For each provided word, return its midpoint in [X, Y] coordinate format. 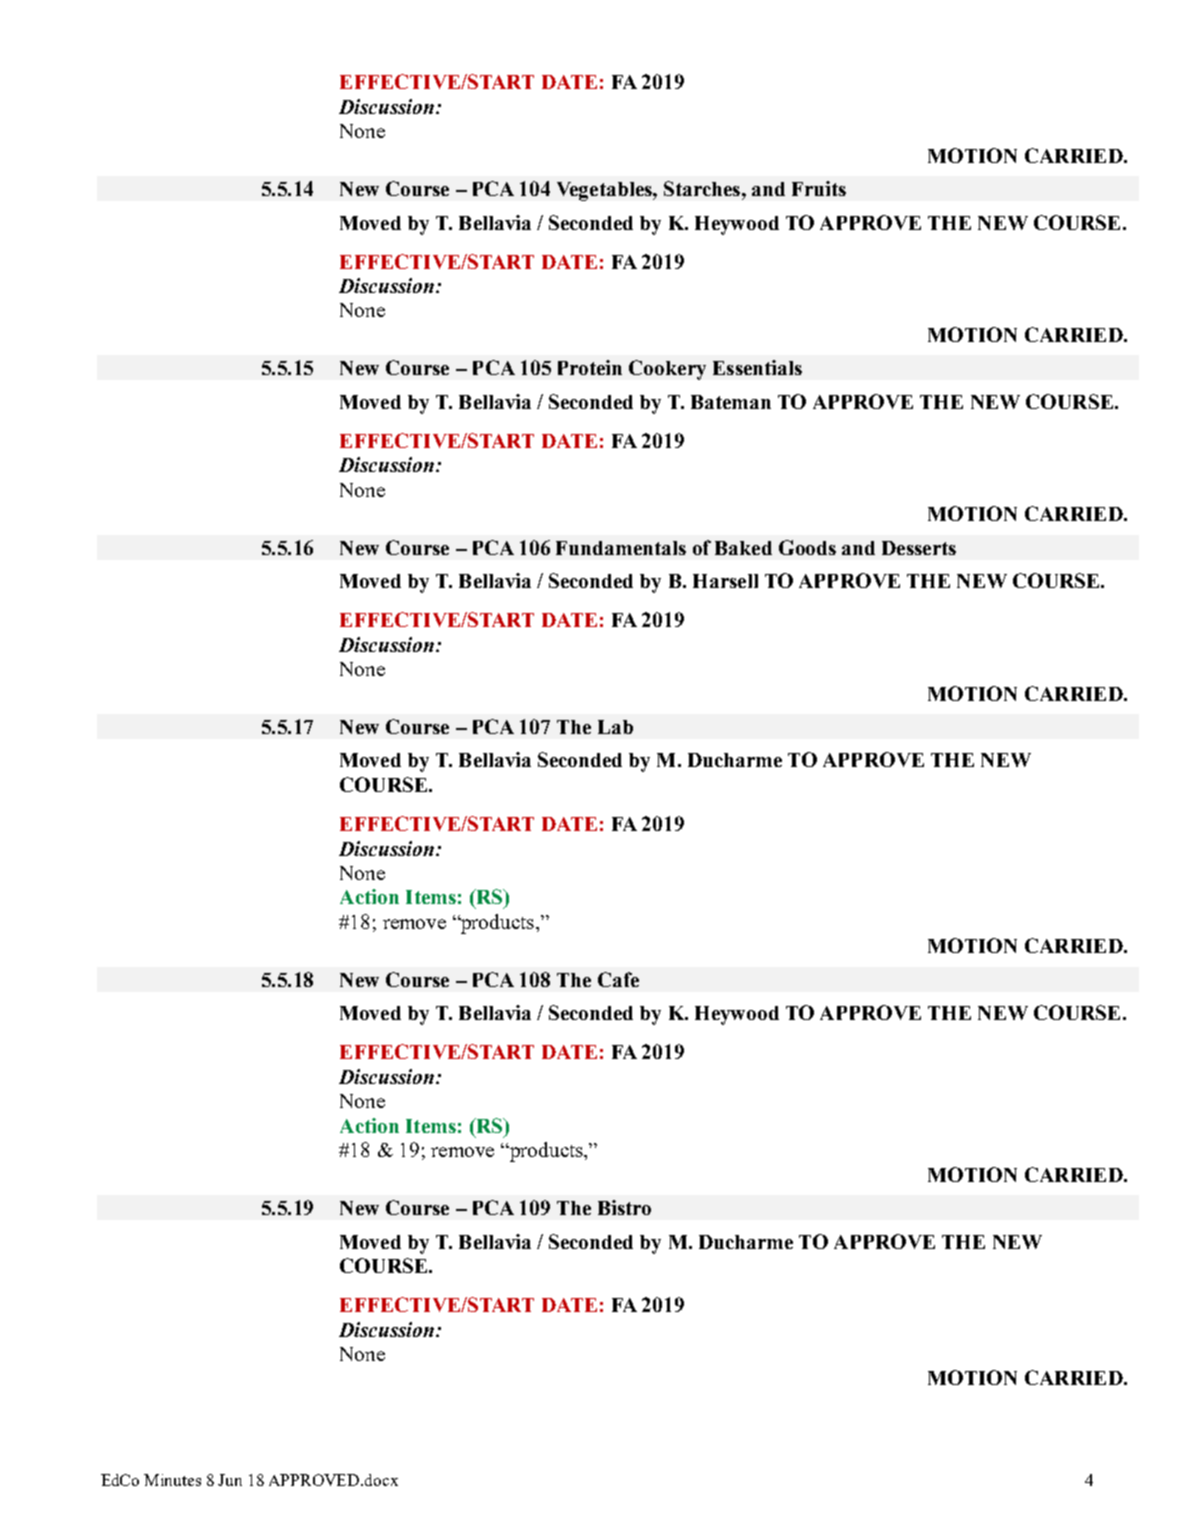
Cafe [618, 979]
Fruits [819, 188]
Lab [615, 727]
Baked [743, 548]
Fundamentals [621, 548]
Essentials [757, 367]
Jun [230, 1480]
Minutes [172, 1480]
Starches [702, 188]
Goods [807, 547]
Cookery [667, 370]
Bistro [624, 1207]
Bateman [731, 402]
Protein [590, 367]
